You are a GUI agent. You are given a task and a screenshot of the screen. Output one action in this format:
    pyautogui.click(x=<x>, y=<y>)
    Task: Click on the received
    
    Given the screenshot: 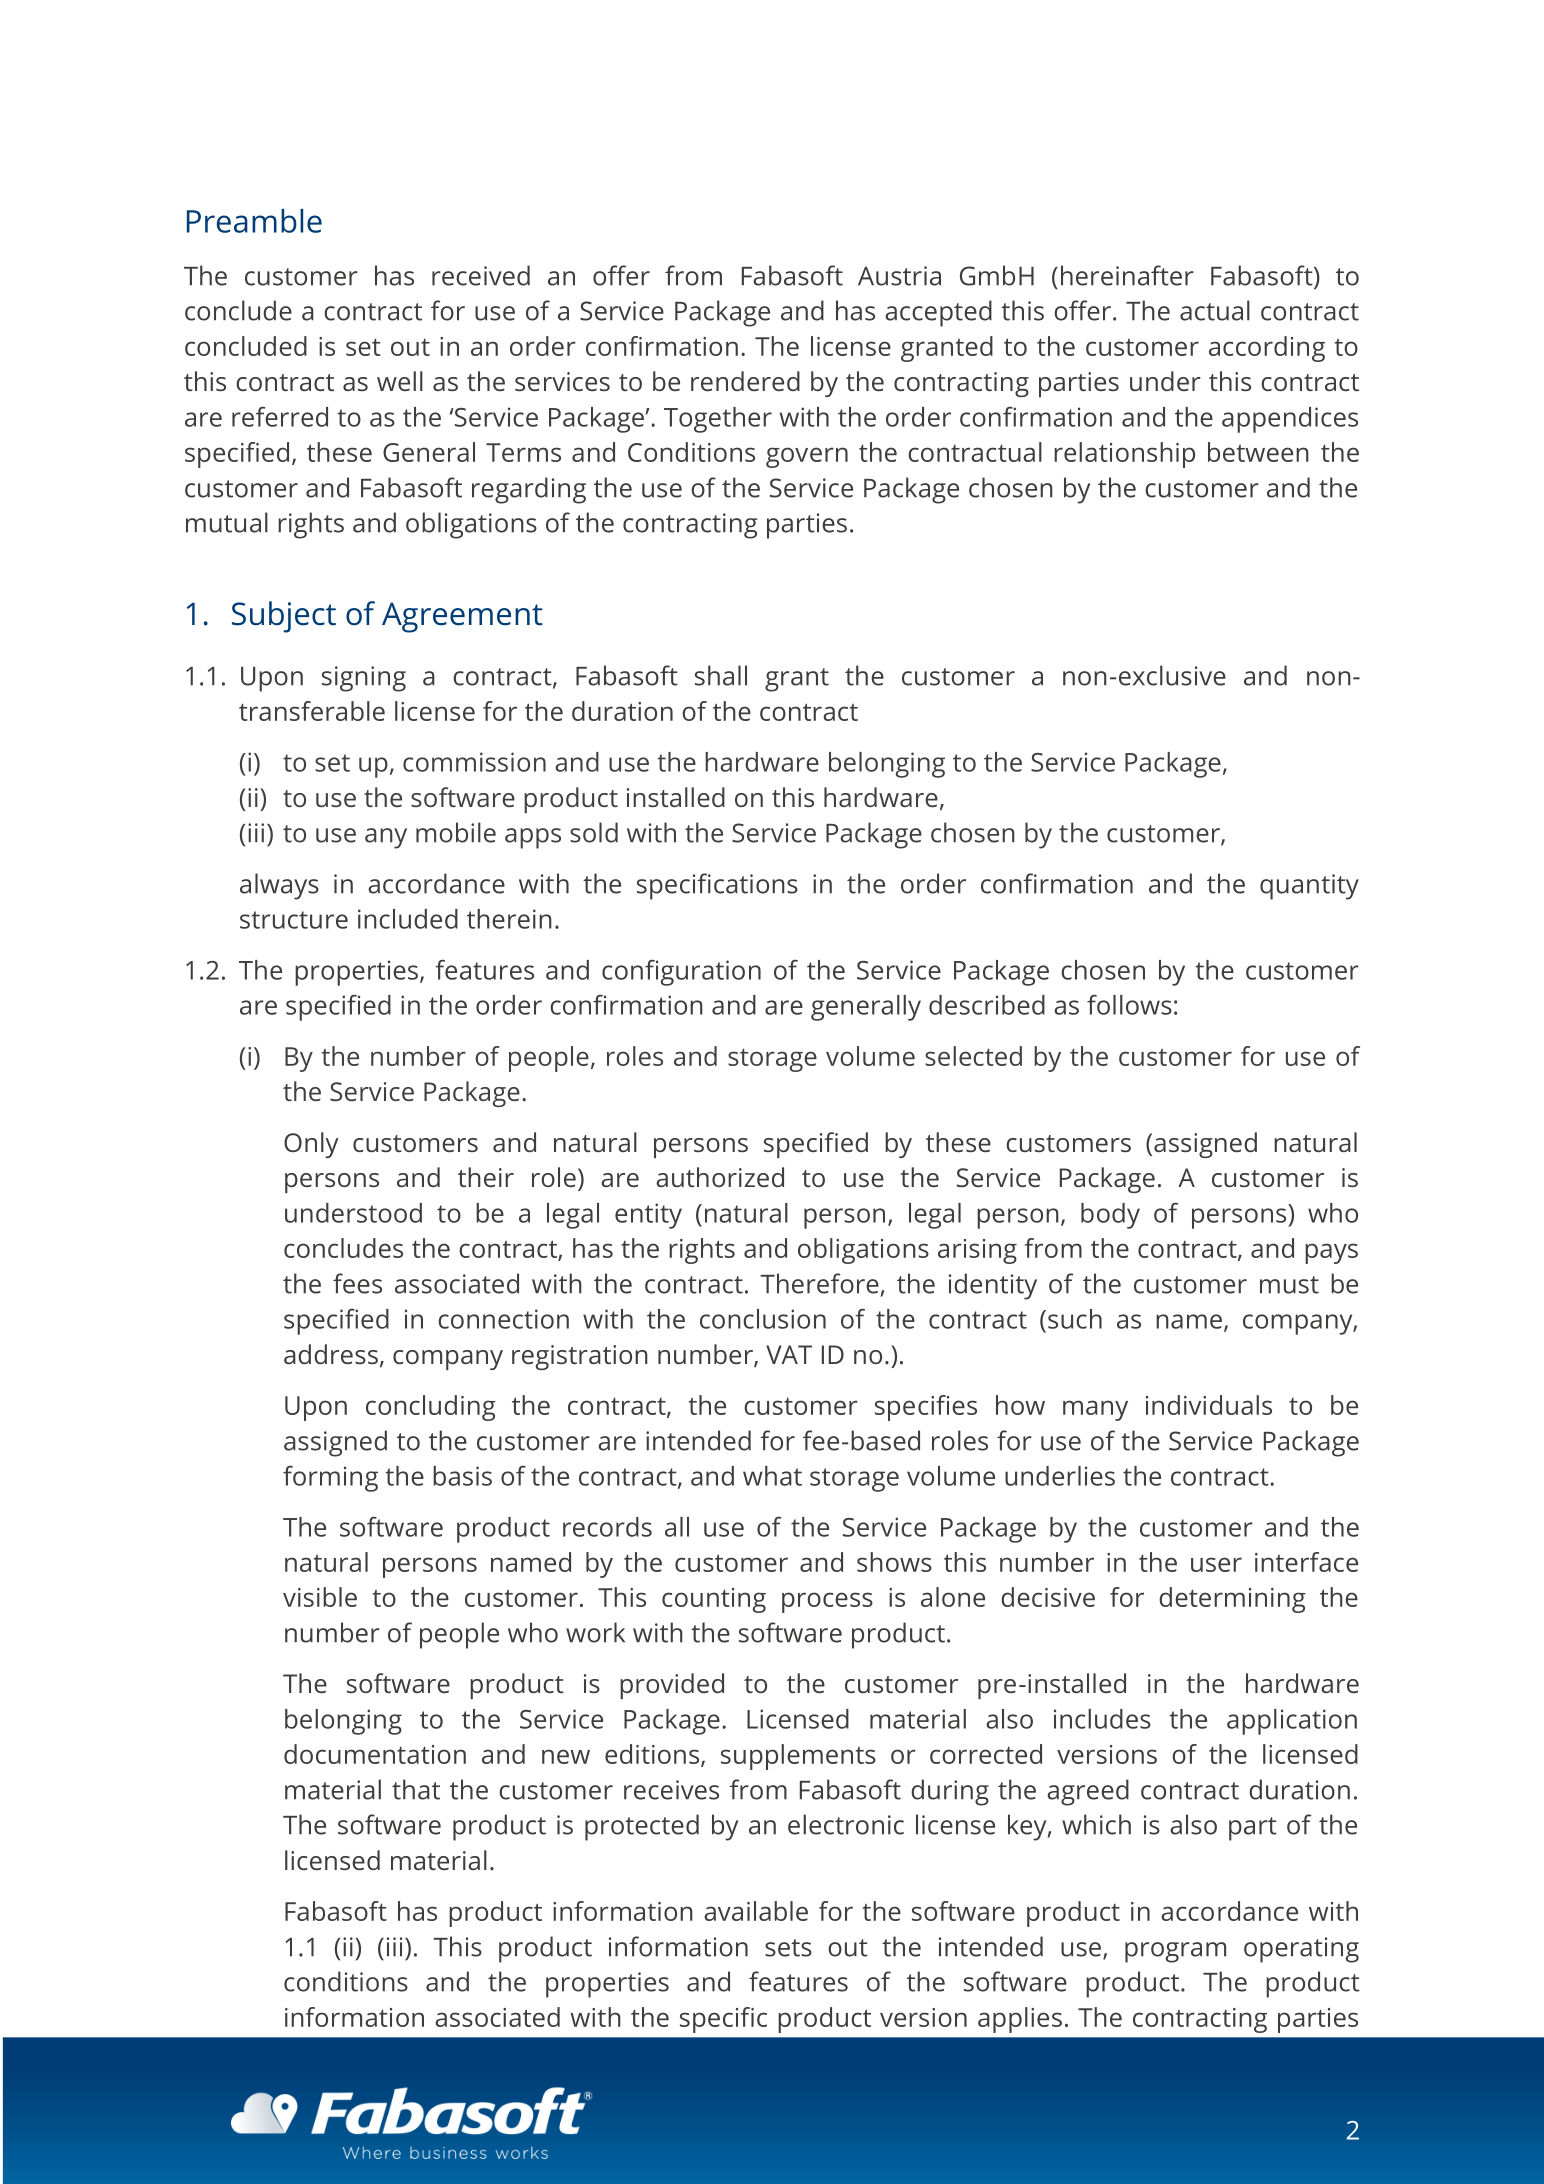 What is the action you would take?
    pyautogui.click(x=481, y=275)
